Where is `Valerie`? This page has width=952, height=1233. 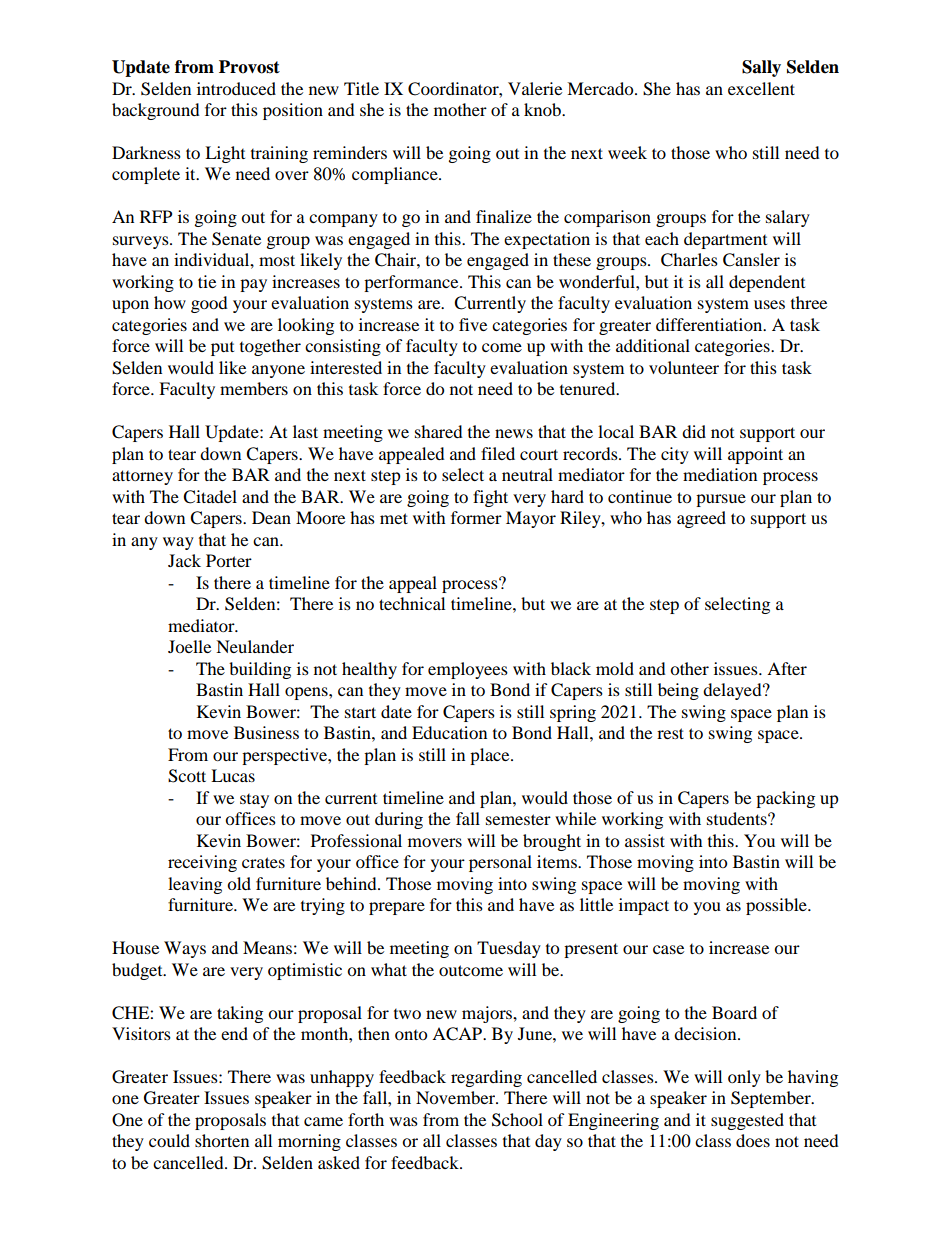
Valerie is located at coordinates (535, 88).
